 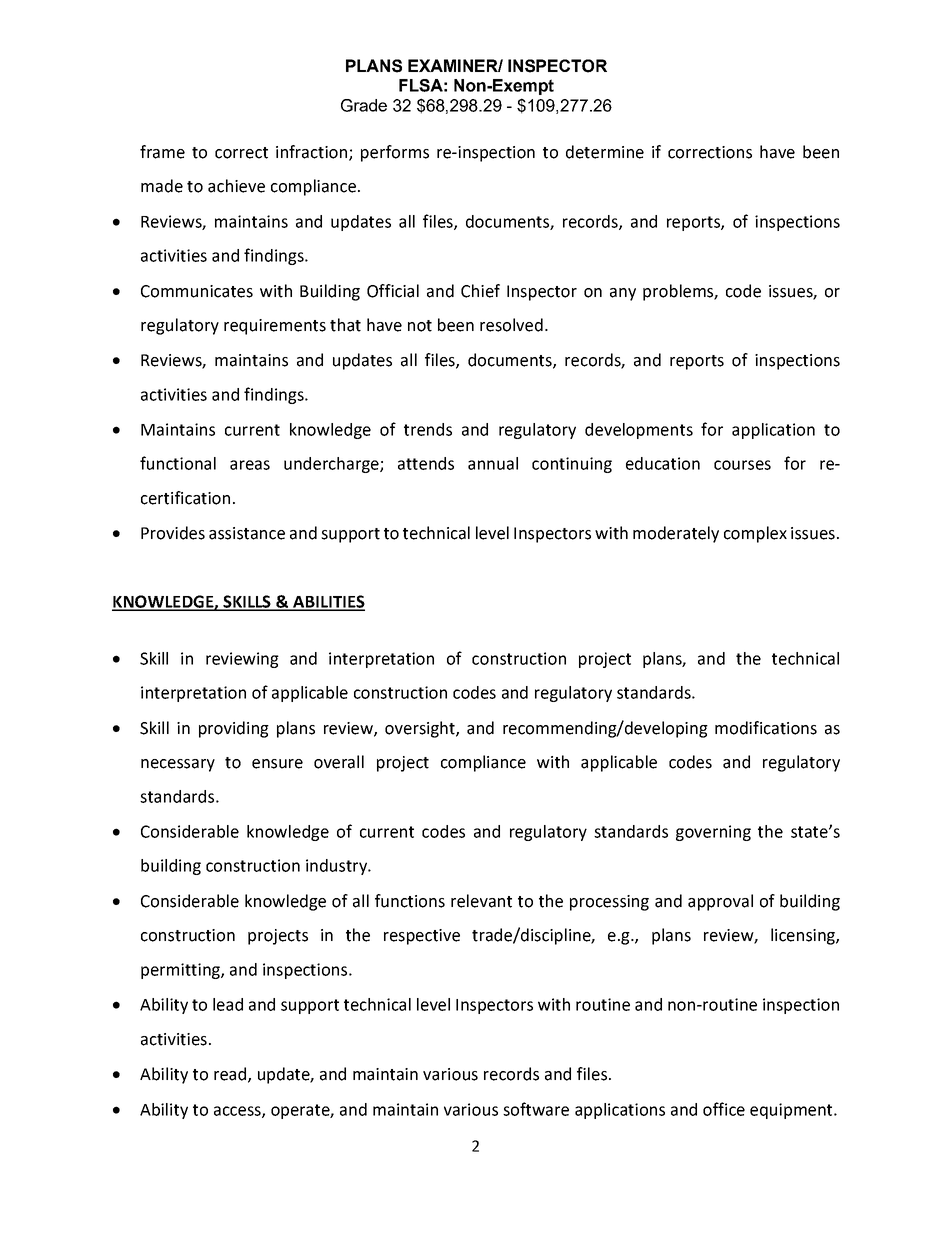 What do you see at coordinates (395, 153) in the page?
I see `performs` at bounding box center [395, 153].
